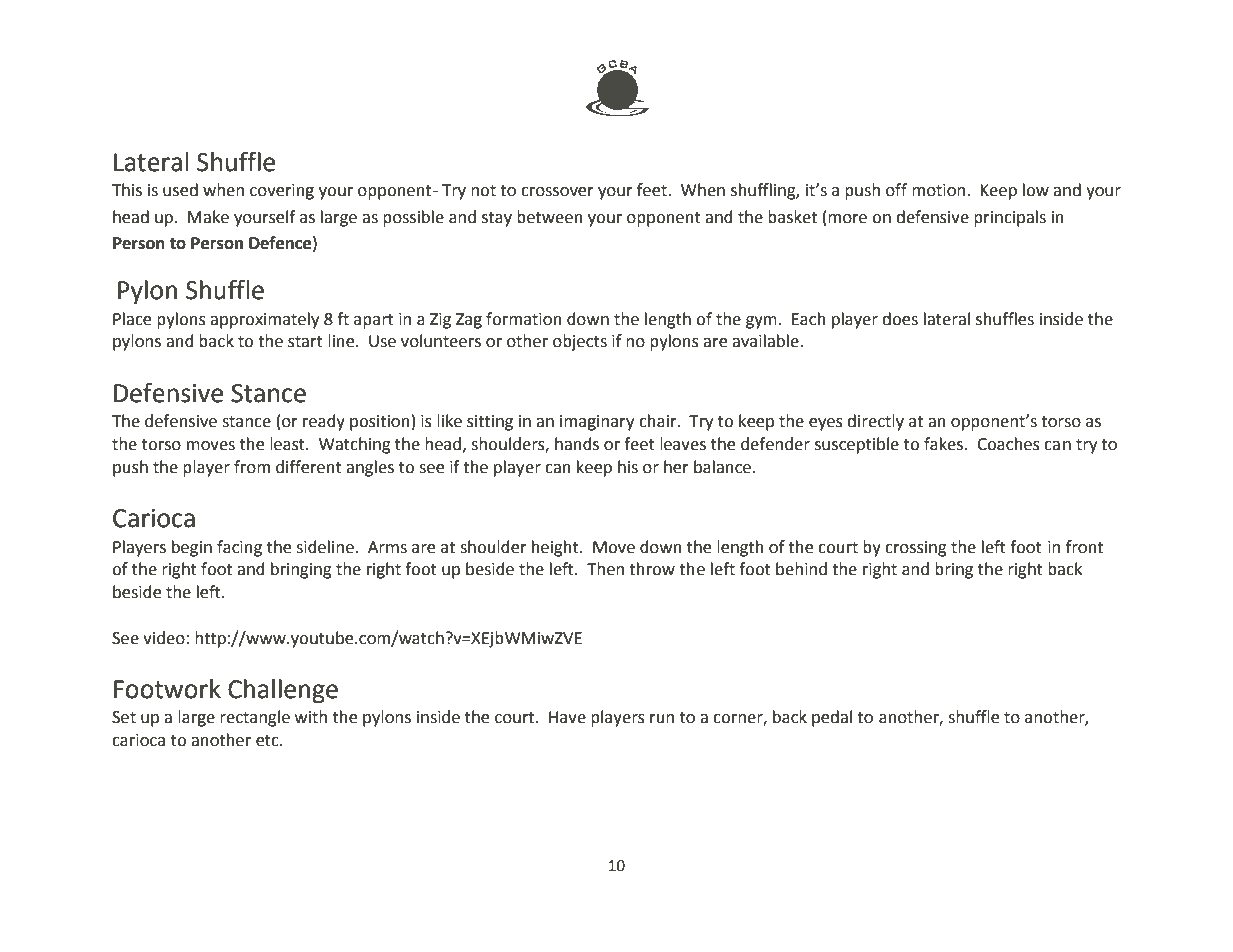 The height and width of the page is (952, 1233). Describe the element at coordinates (567, 717) in the page. I see `Have` at that location.
